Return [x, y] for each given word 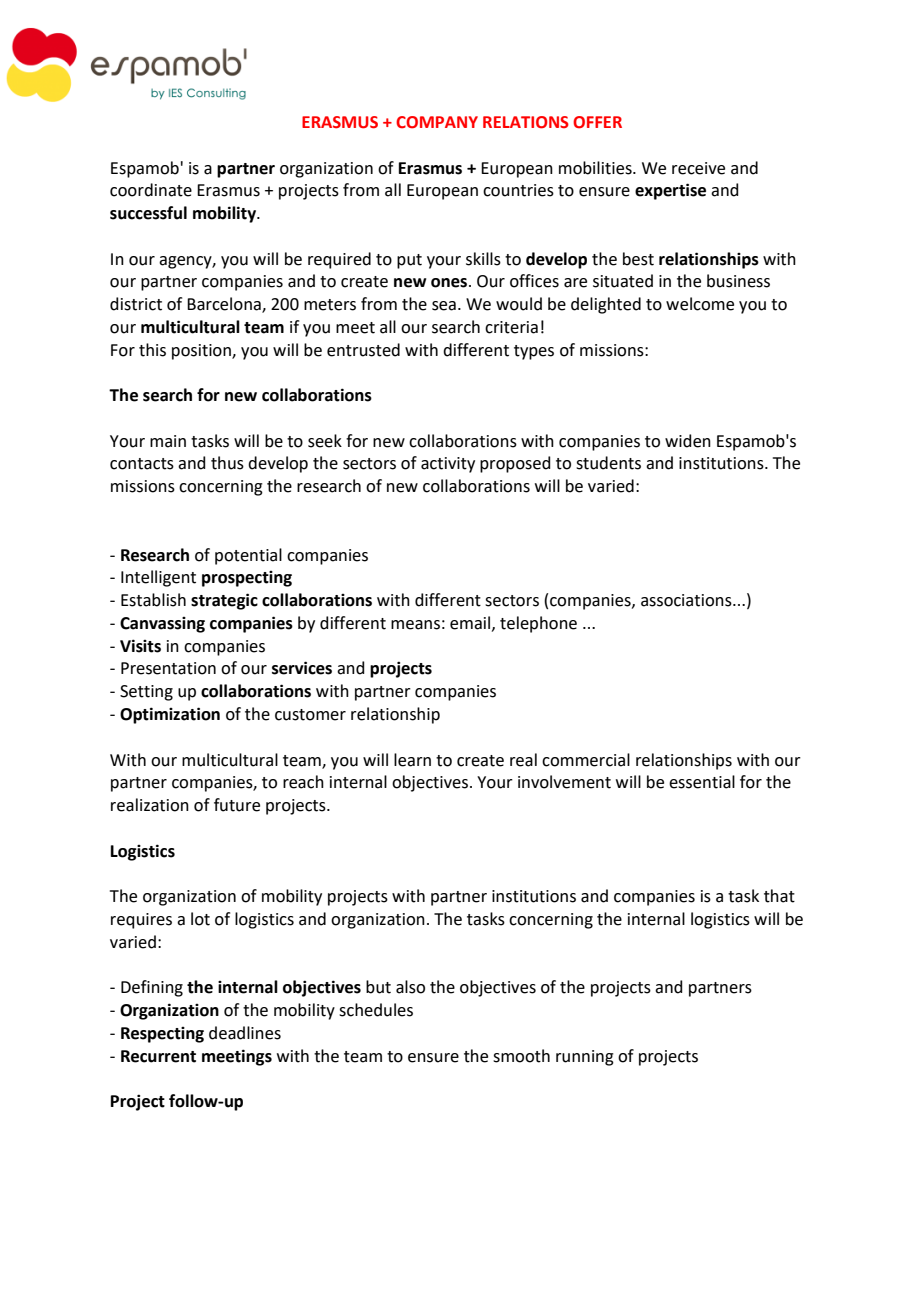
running [585, 1058]
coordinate [151, 190]
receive [698, 168]
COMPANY [437, 122]
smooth [521, 1056]
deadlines [245, 1033]
